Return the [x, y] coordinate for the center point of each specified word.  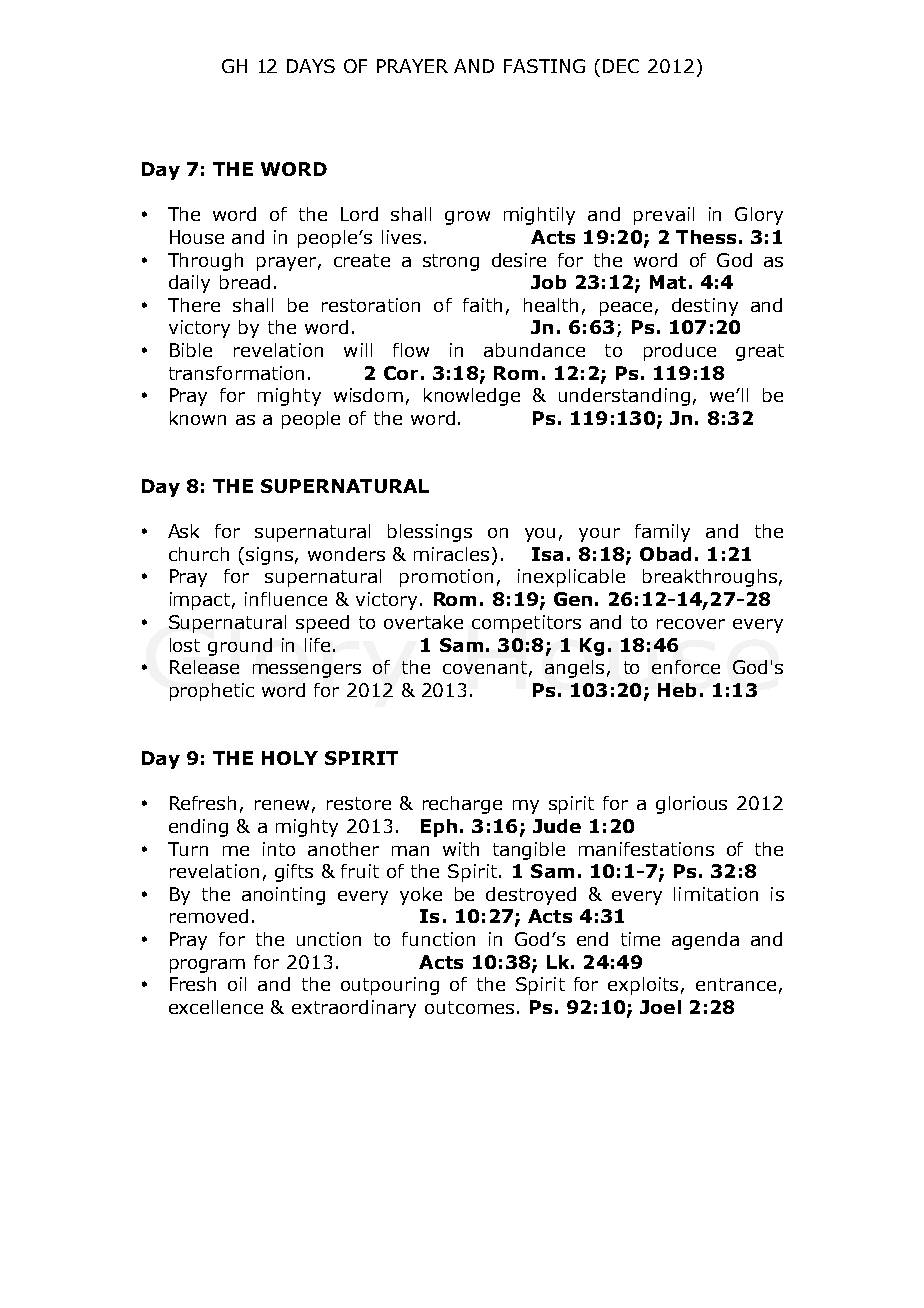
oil [237, 984]
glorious [691, 805]
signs [269, 556]
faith [482, 305]
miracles [451, 554]
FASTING [544, 66]
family [662, 533]
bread [245, 282]
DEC [621, 66]
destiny [705, 307]
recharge [462, 805]
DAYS [311, 66]
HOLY [290, 758]
